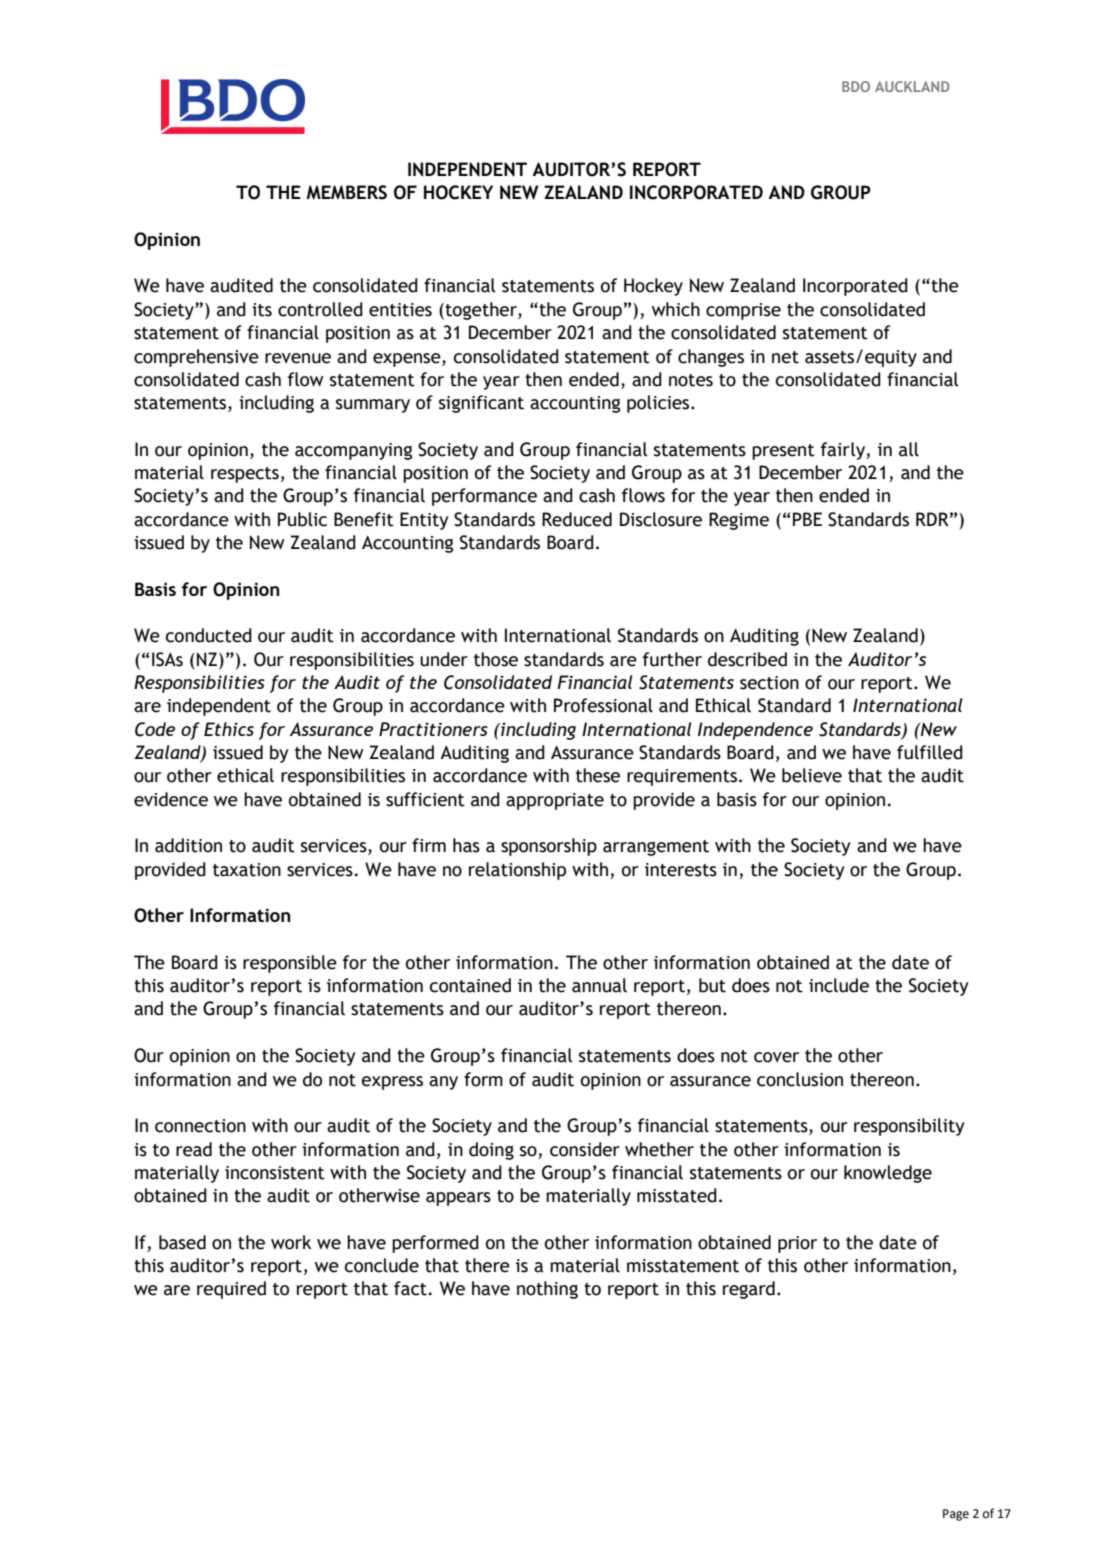 The height and width of the screenshot is (1567, 1108). Describe the element at coordinates (812, 775) in the screenshot. I see `believe` at that location.
